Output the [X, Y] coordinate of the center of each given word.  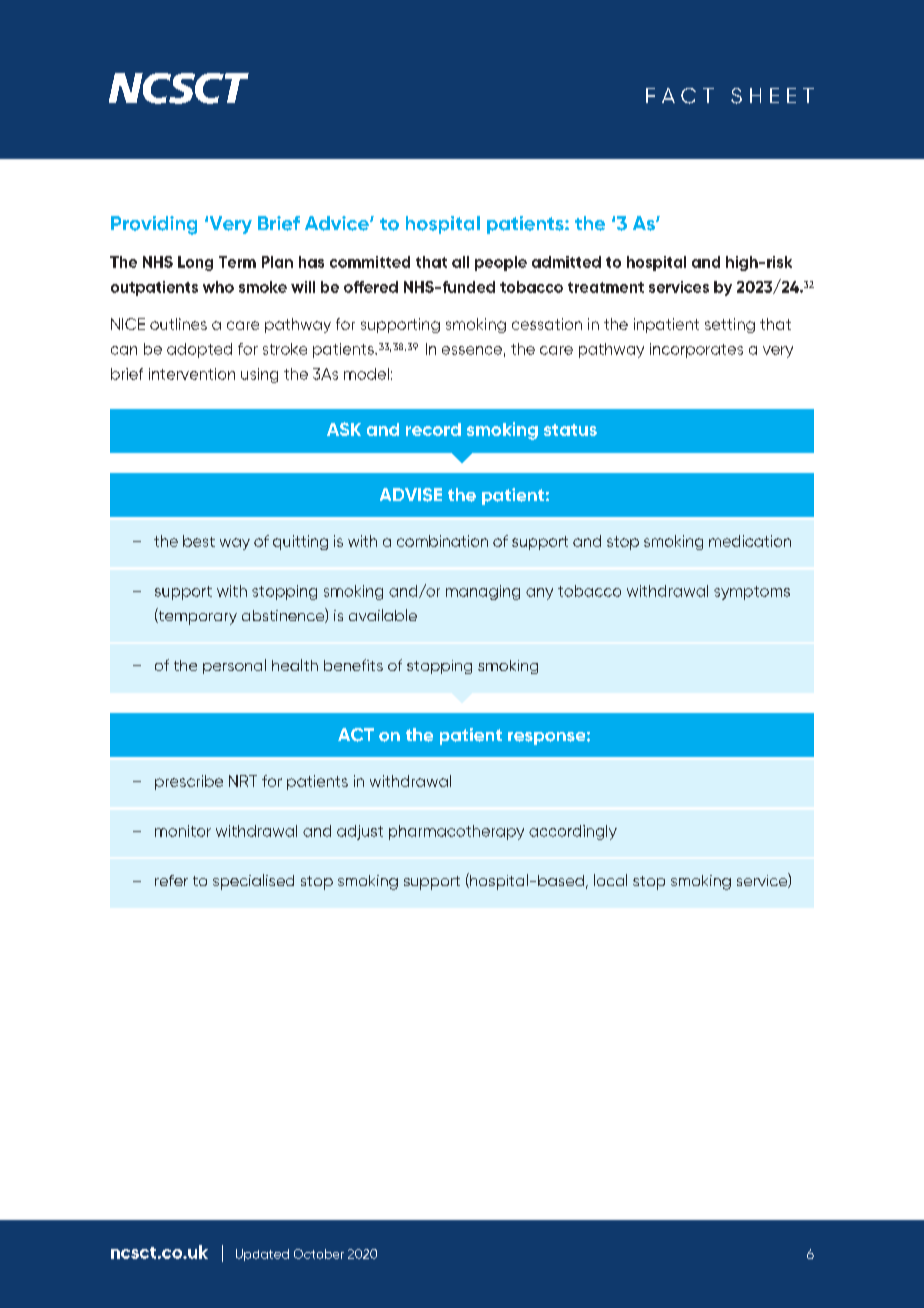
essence [472, 350]
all [460, 262]
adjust [360, 832]
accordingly [573, 832]
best [199, 541]
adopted [199, 350]
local [610, 880]
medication [750, 541]
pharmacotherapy [456, 832]
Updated [262, 1255]
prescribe [189, 782]
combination [442, 541]
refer [171, 880]
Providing [154, 225]
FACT [680, 96]
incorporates [696, 350]
